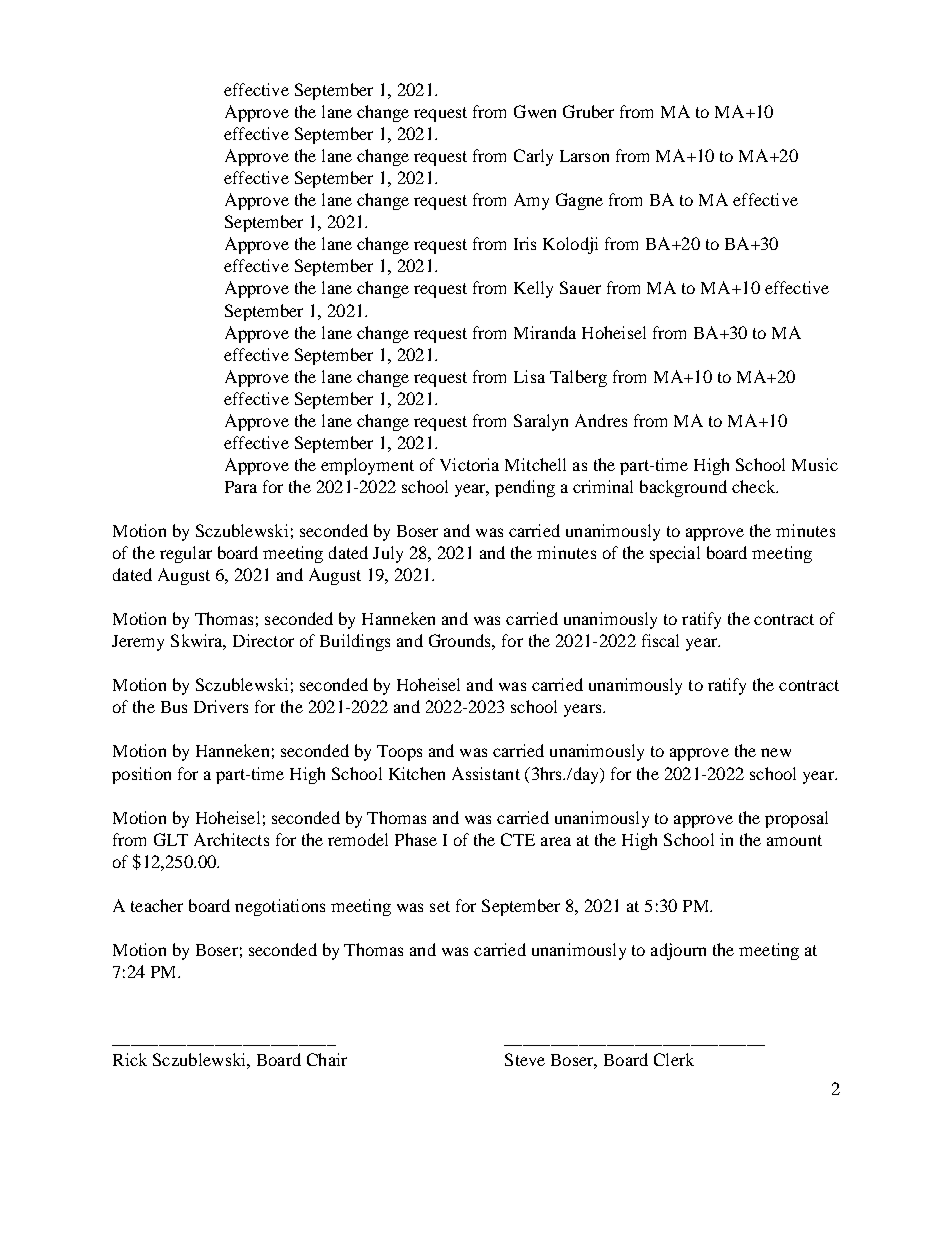  What do you see at coordinates (588, 111) in the page?
I see `Gruber` at bounding box center [588, 111].
